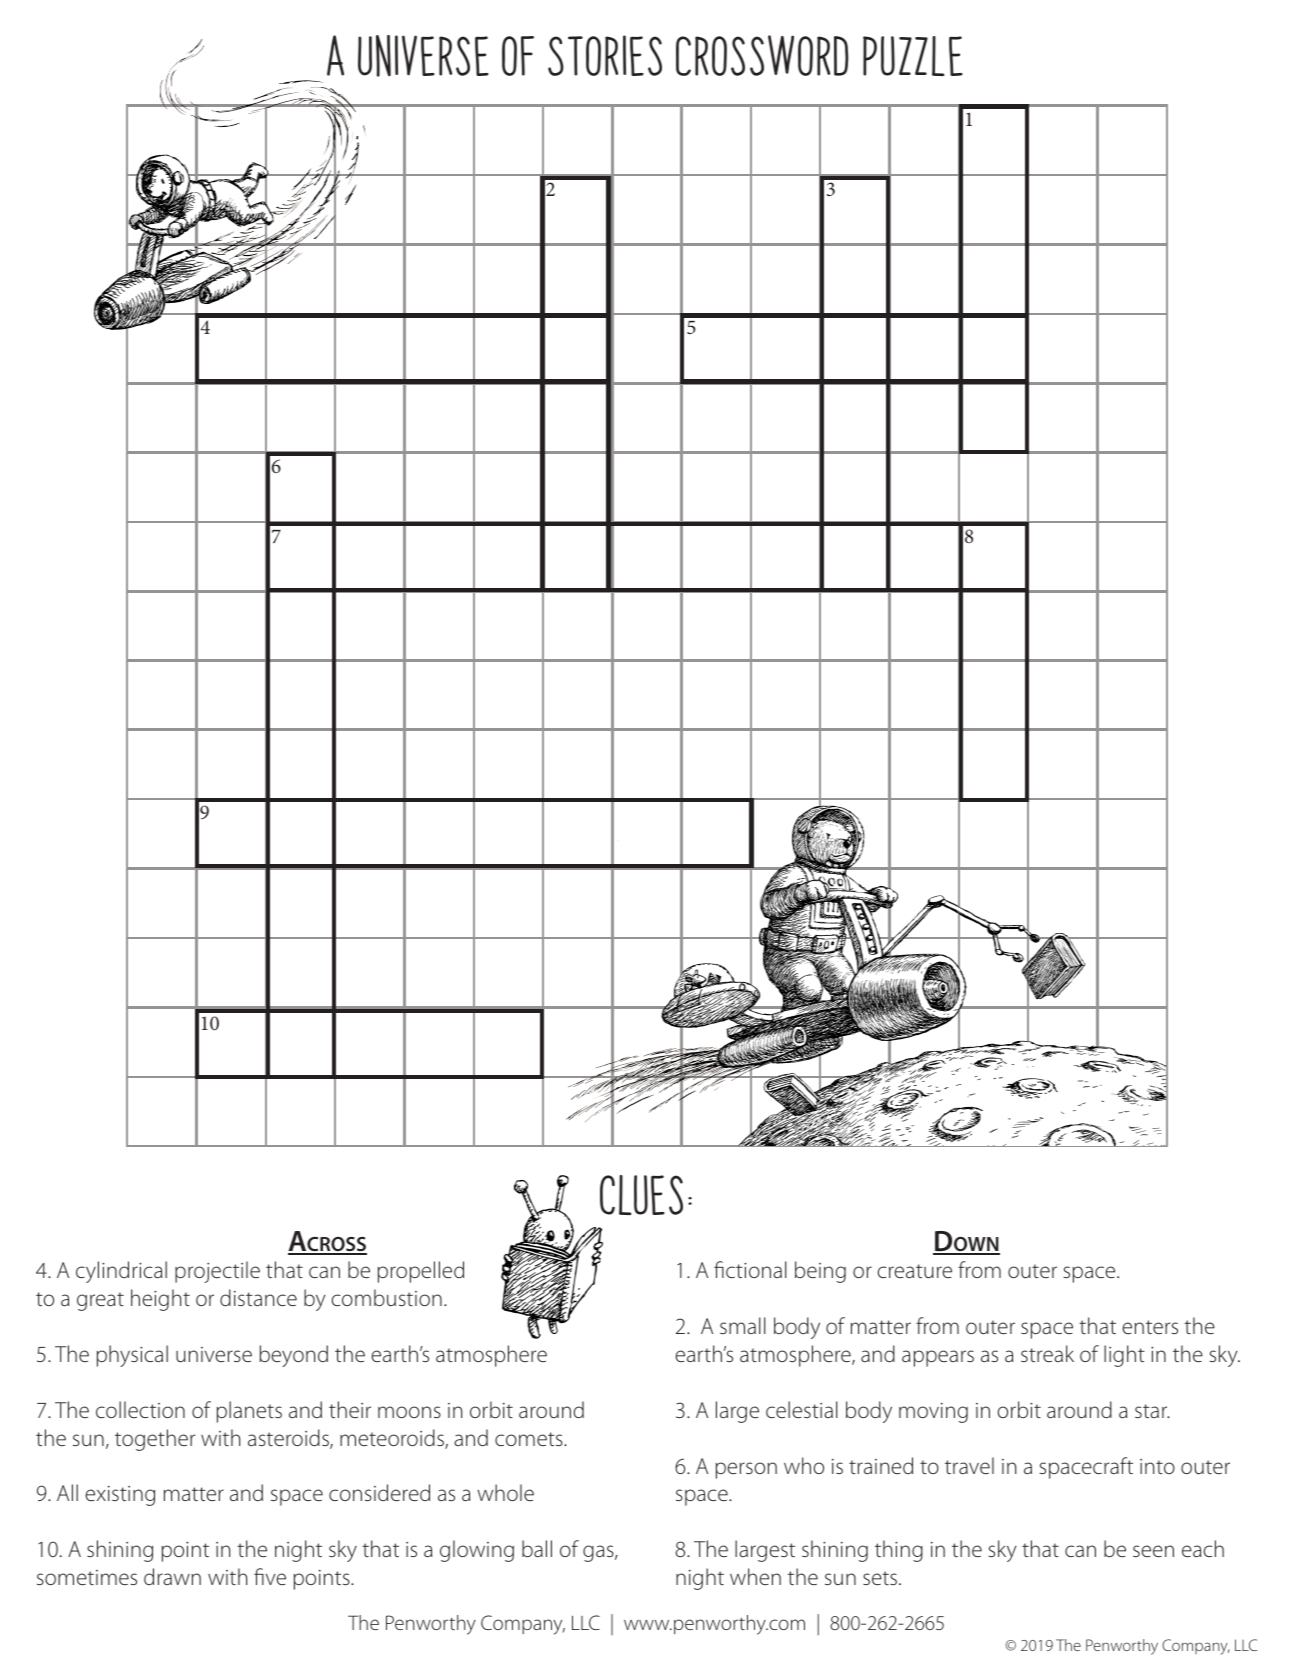 The height and width of the page is (1675, 1294). Describe the element at coordinates (121, 1272) in the page. I see `cylindrical` at that location.
